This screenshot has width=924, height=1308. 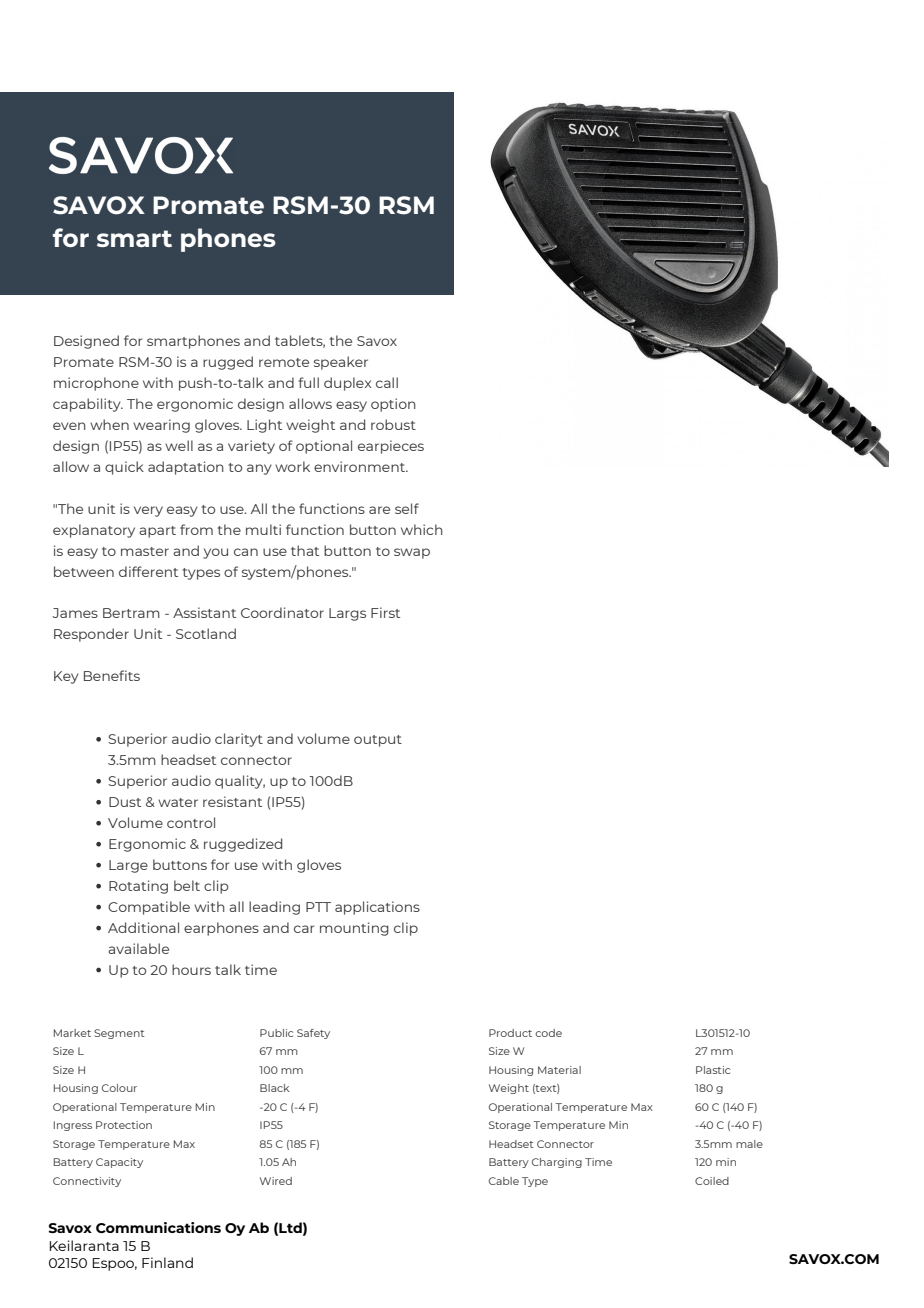 I want to click on robust, so click(x=393, y=424).
